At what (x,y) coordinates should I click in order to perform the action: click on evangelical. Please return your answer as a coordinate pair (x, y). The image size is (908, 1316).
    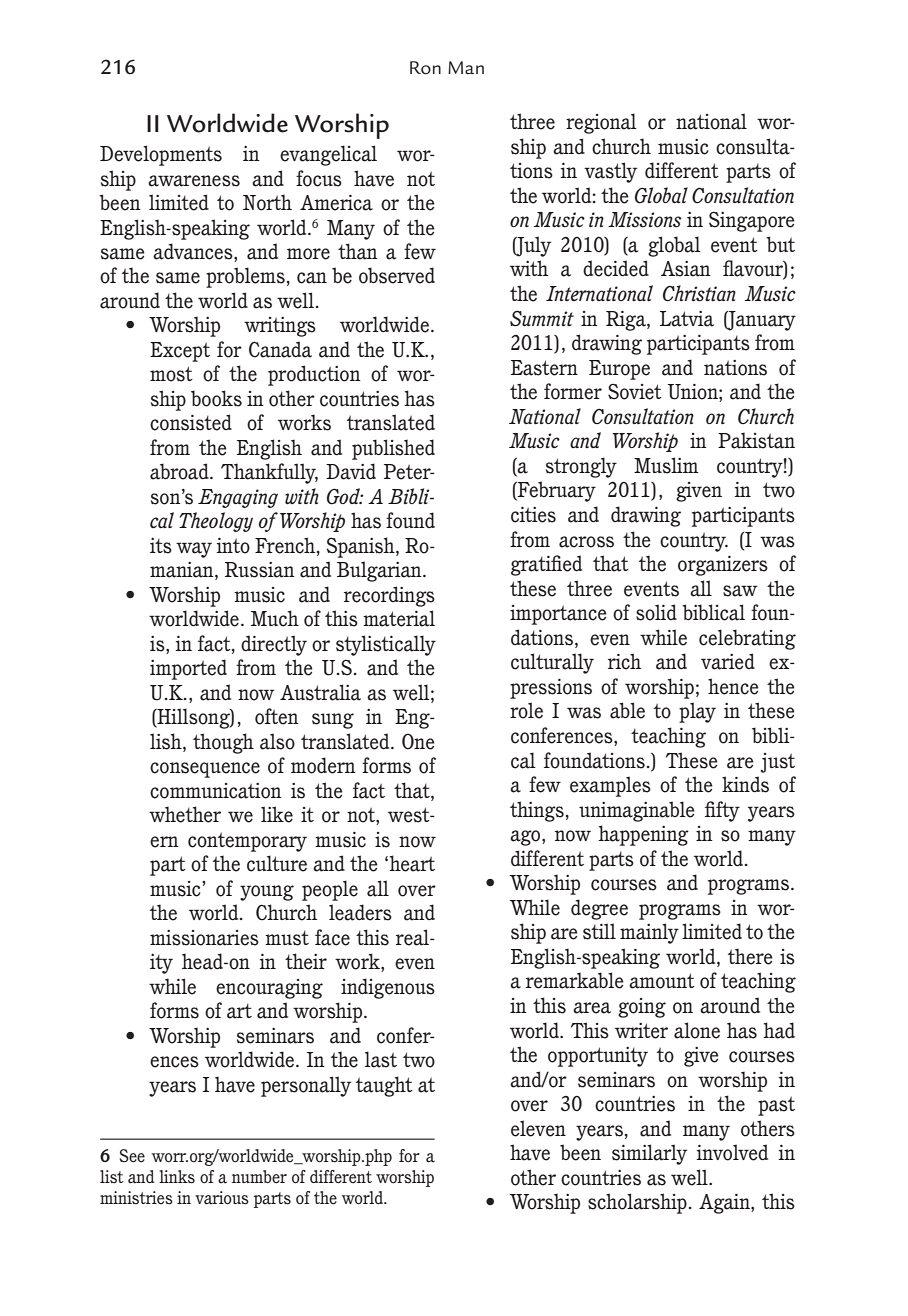
    Looking at the image, I should click on (328, 155).
